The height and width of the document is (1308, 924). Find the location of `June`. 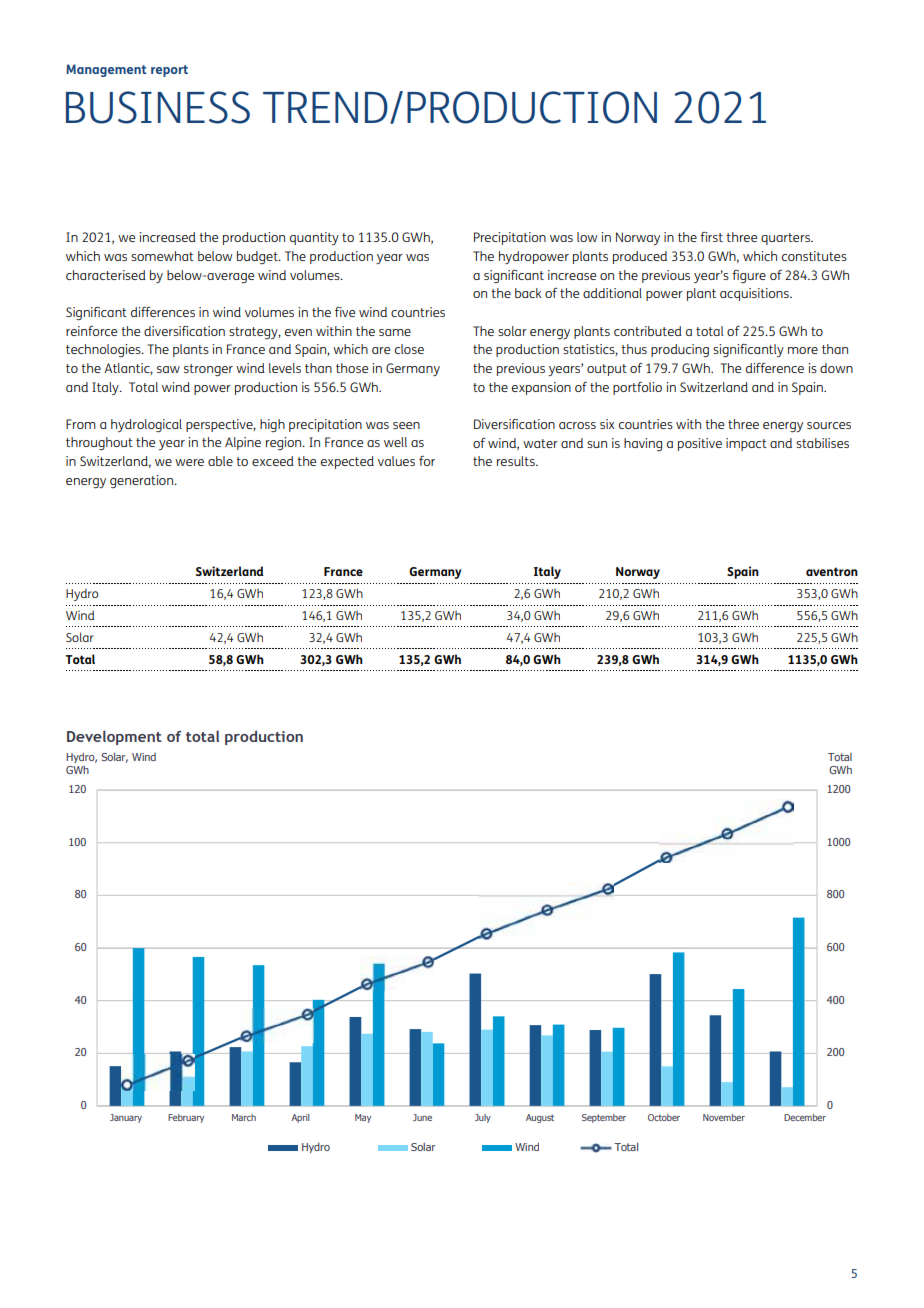

June is located at coordinates (422, 1117).
